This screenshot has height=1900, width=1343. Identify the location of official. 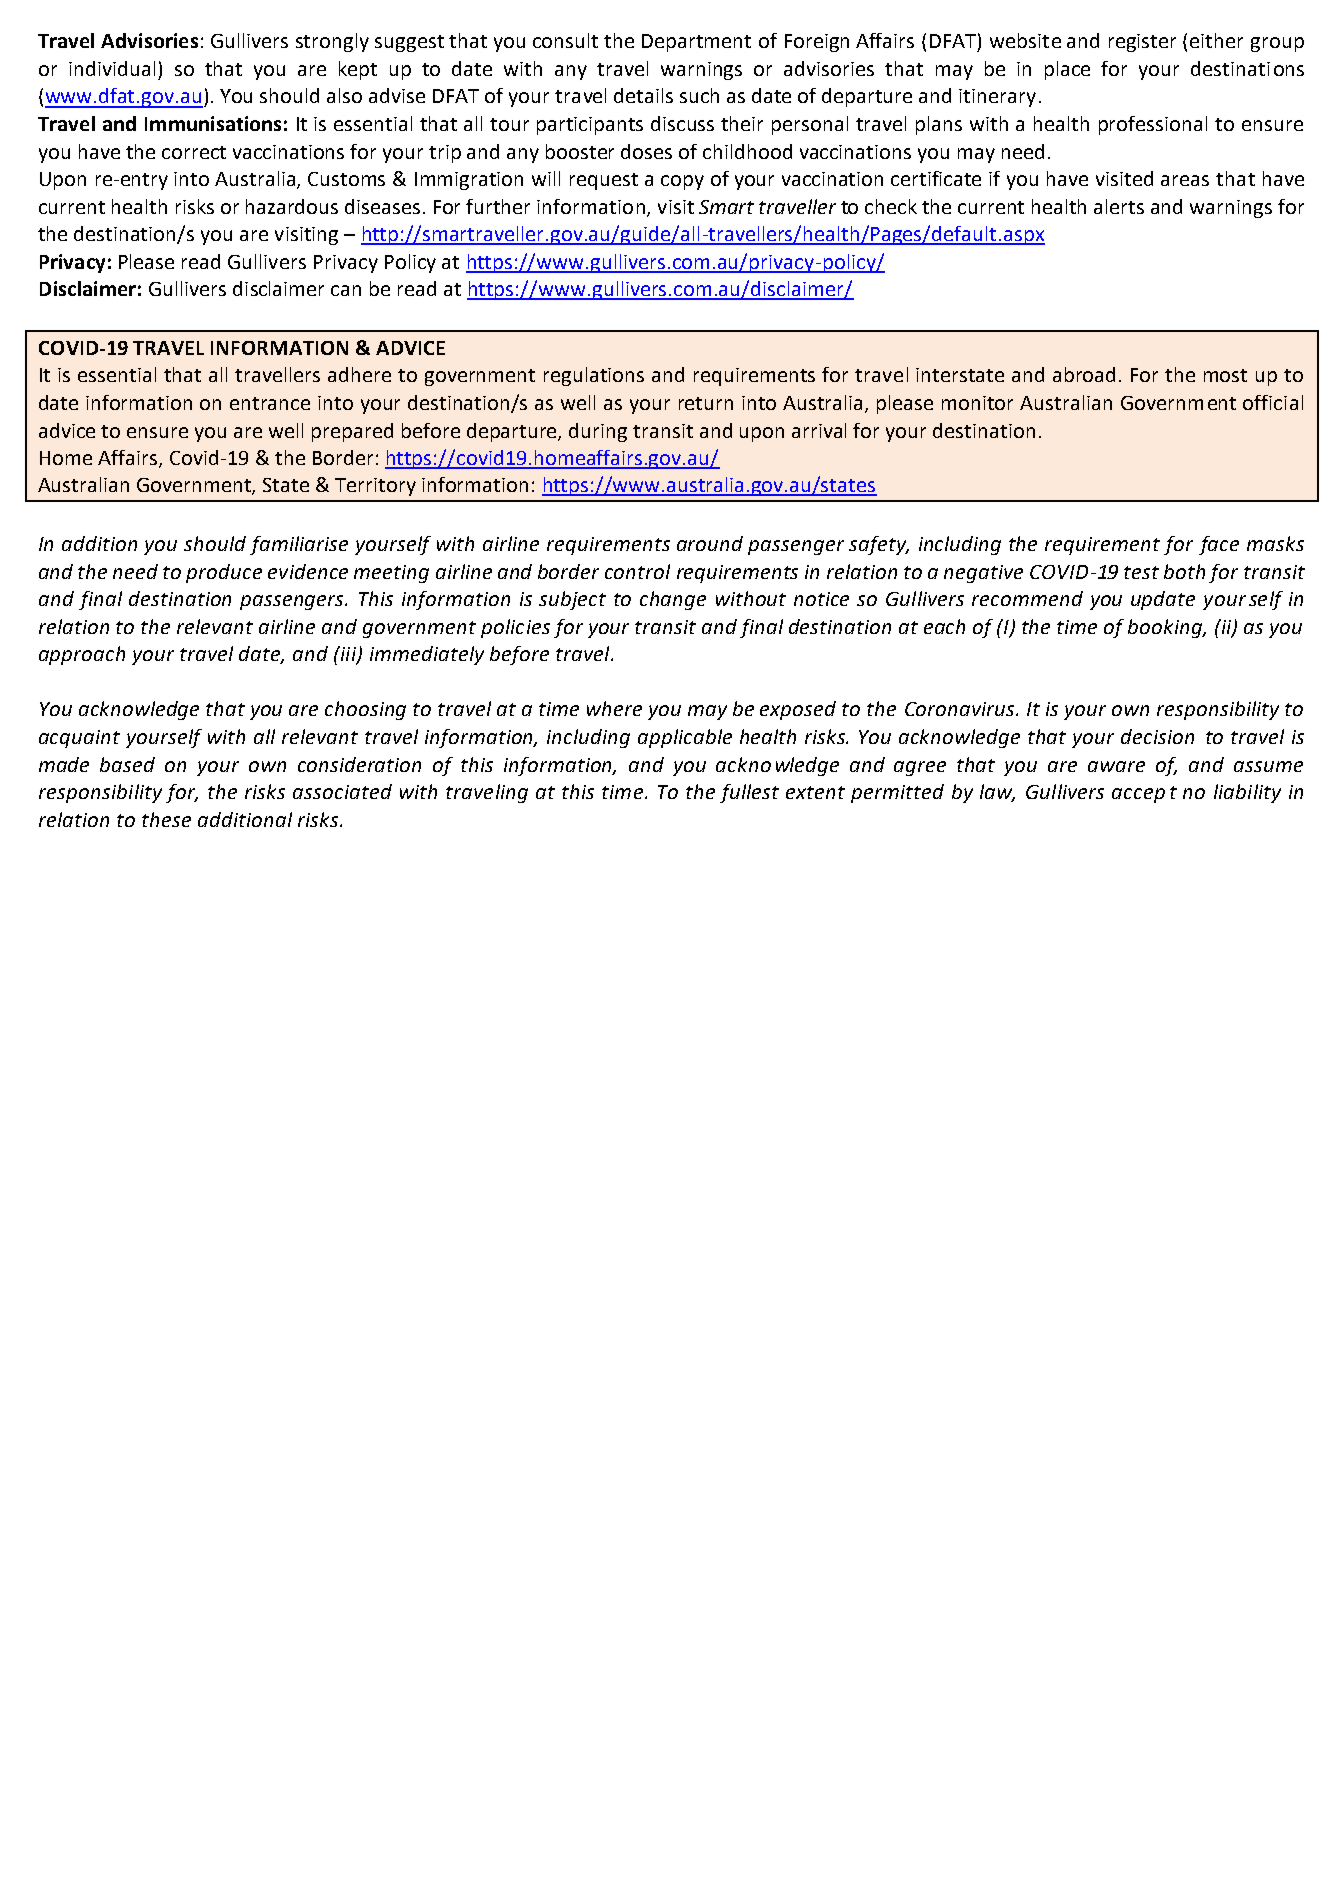
(1273, 402).
